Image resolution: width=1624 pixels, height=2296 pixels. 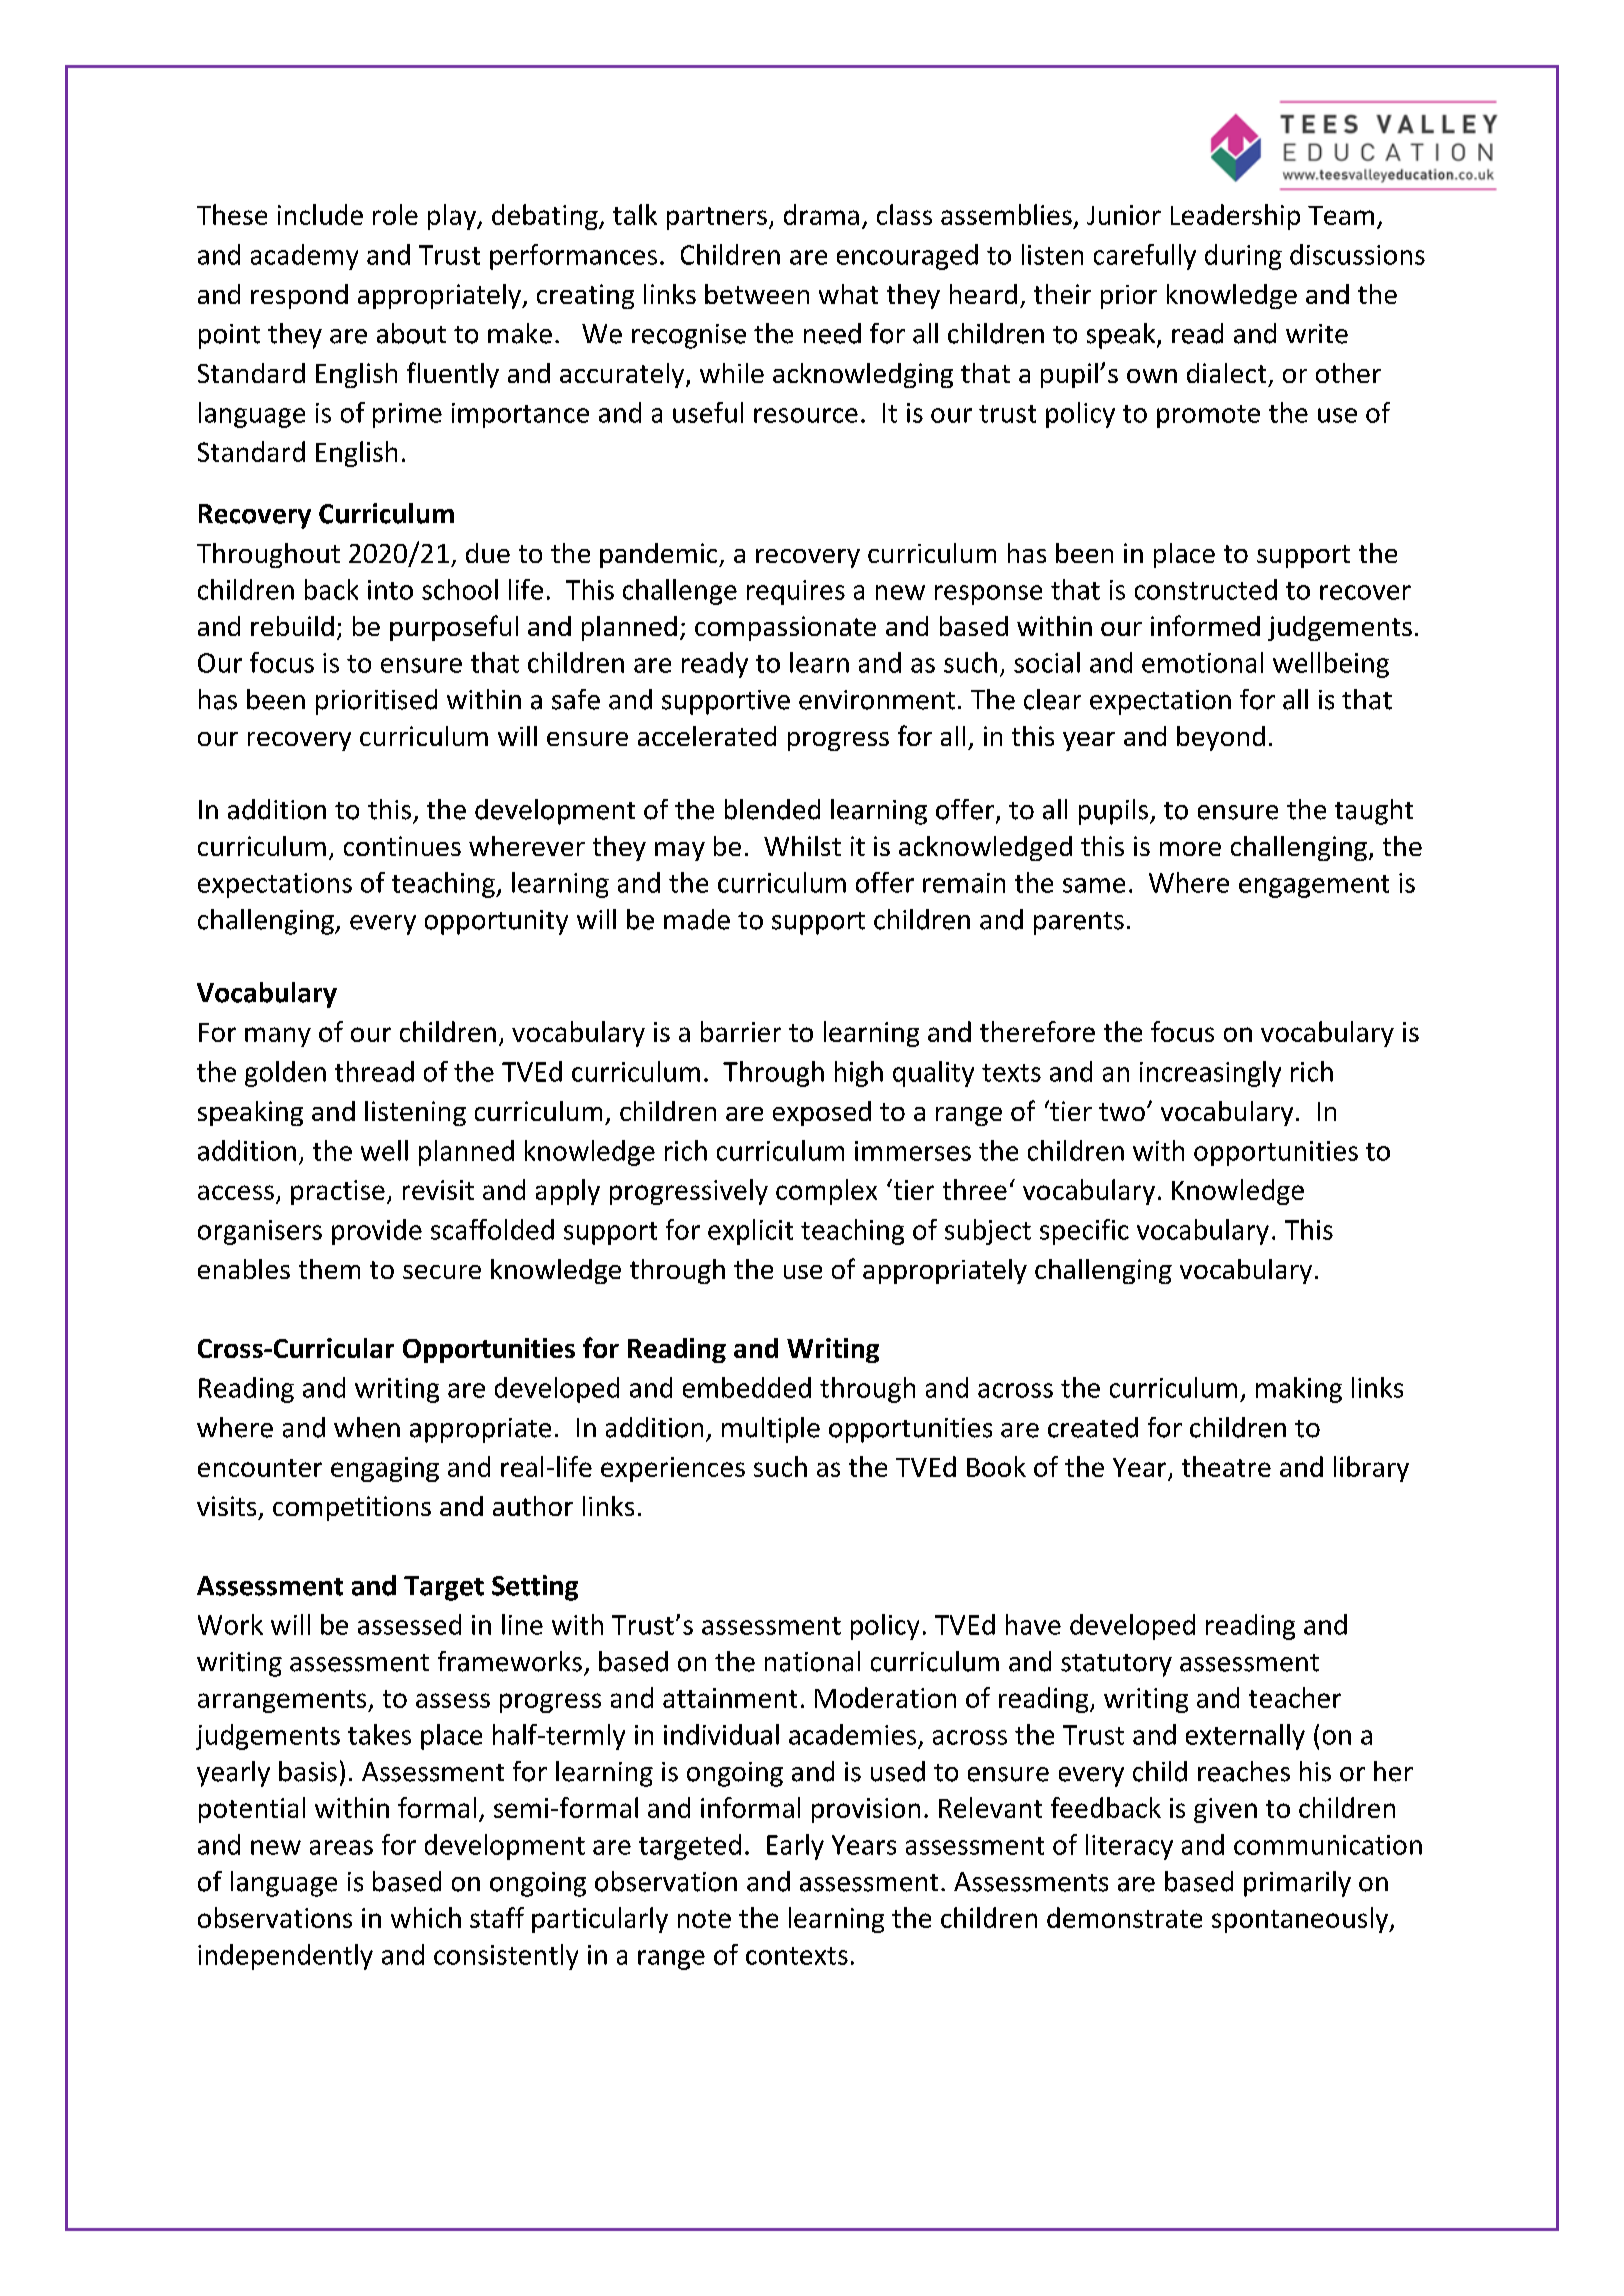 I want to click on when, so click(x=367, y=1427).
